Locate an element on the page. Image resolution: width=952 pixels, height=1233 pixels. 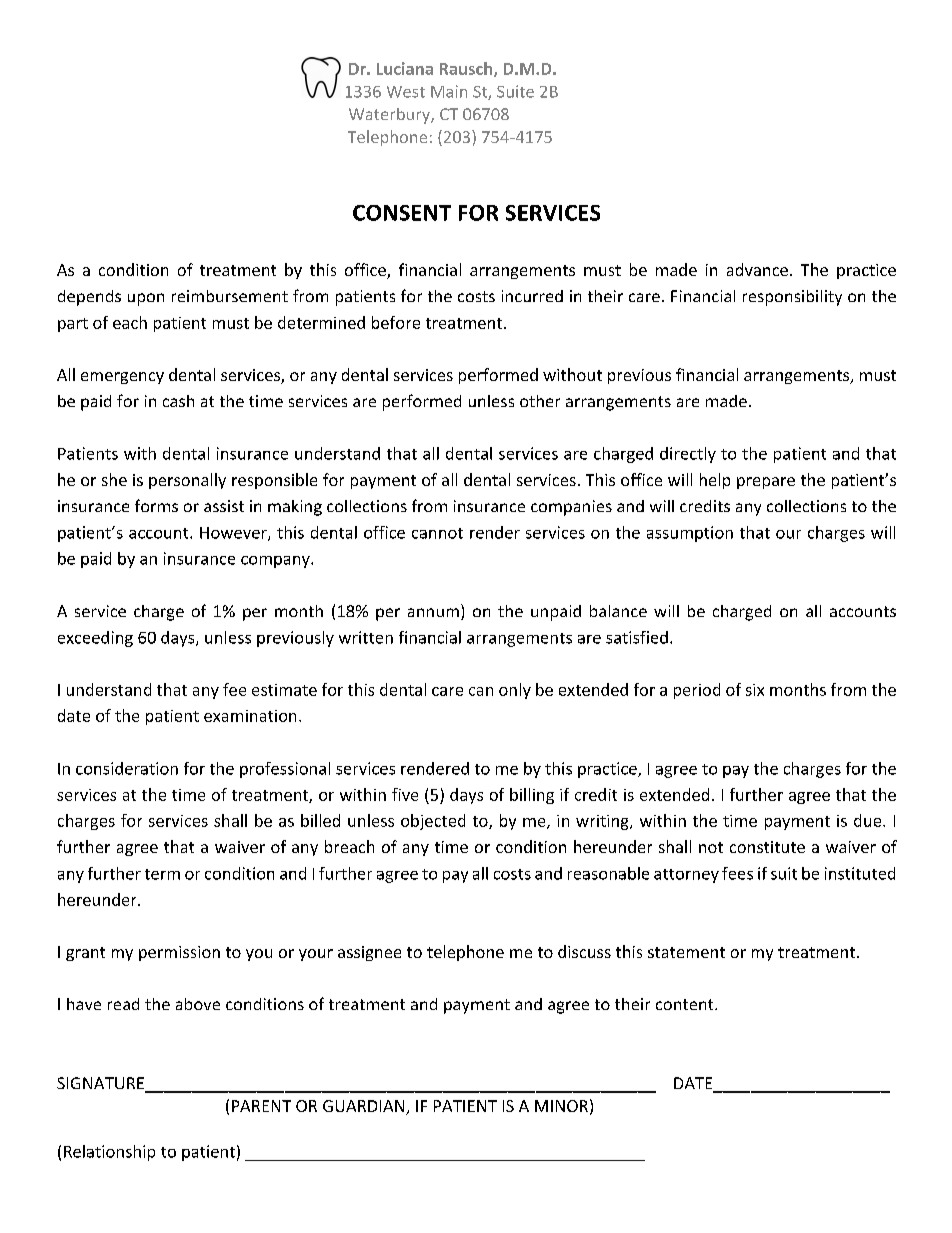
exceeding is located at coordinates (95, 639).
